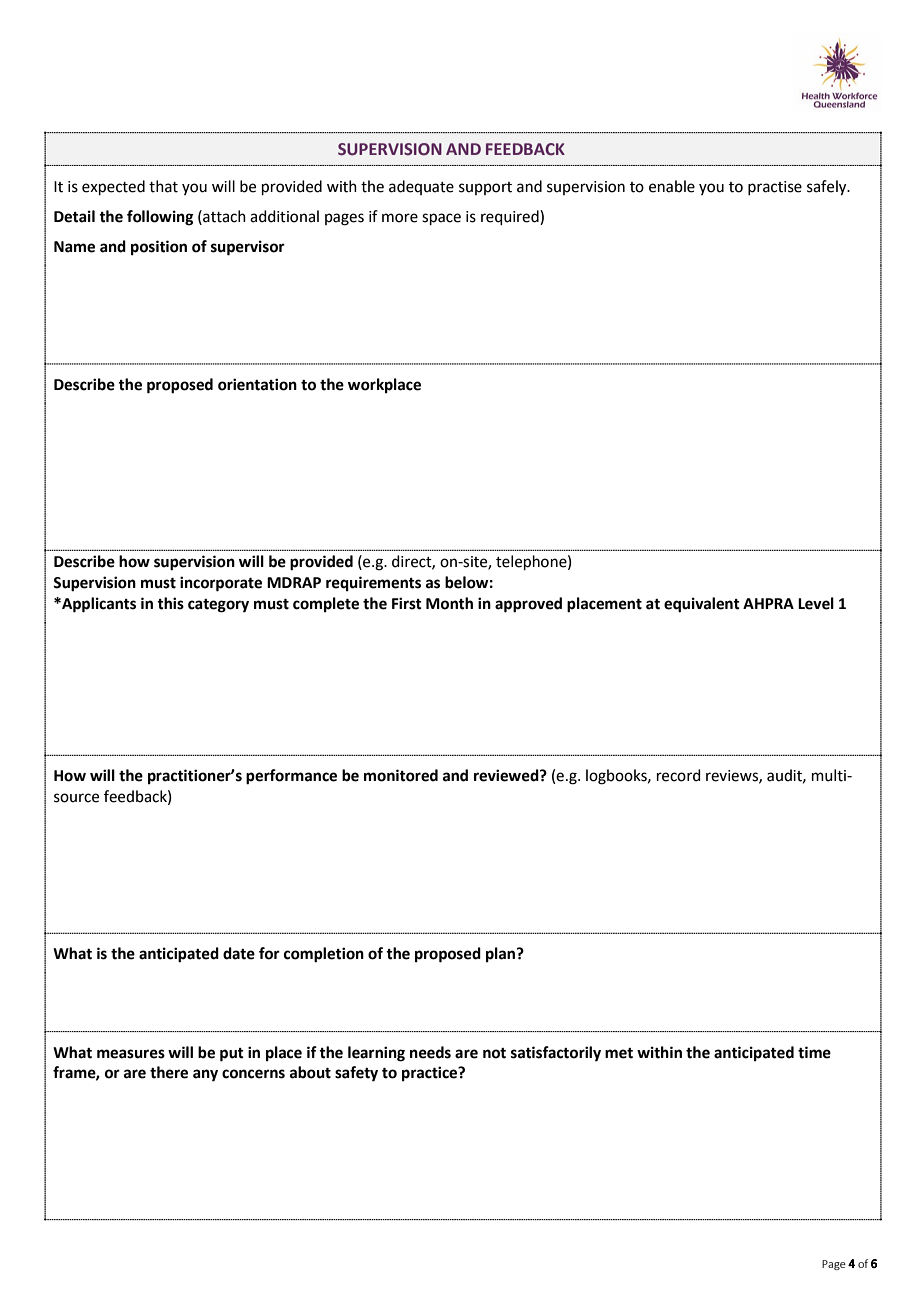  I want to click on AHPRA, so click(768, 603).
